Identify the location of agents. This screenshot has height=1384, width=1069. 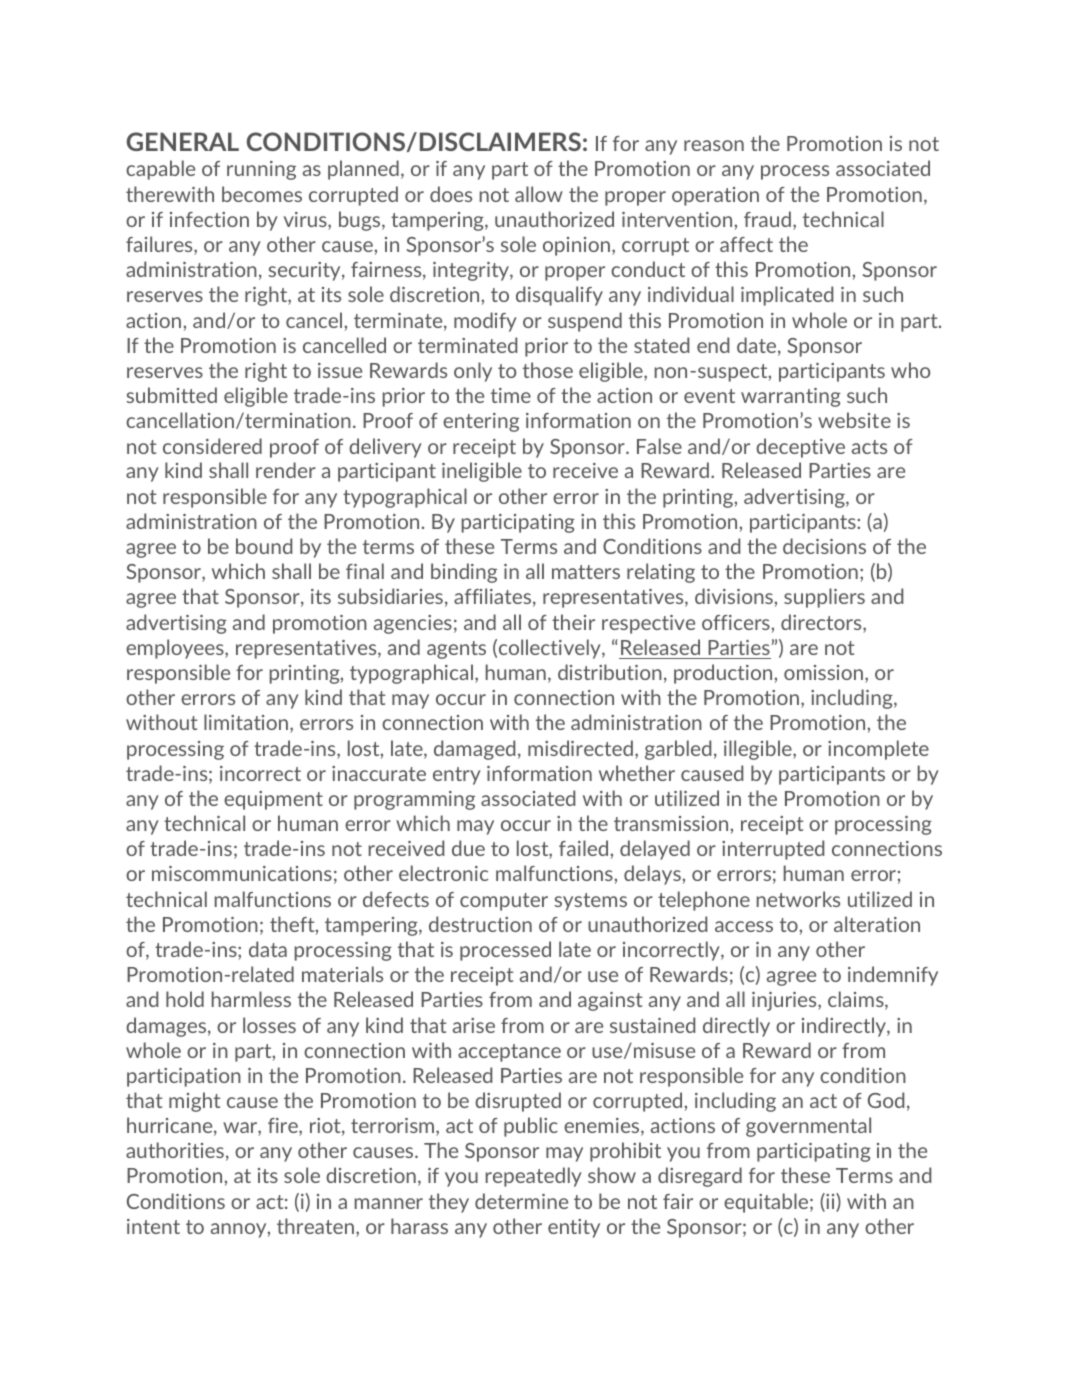
(456, 650).
